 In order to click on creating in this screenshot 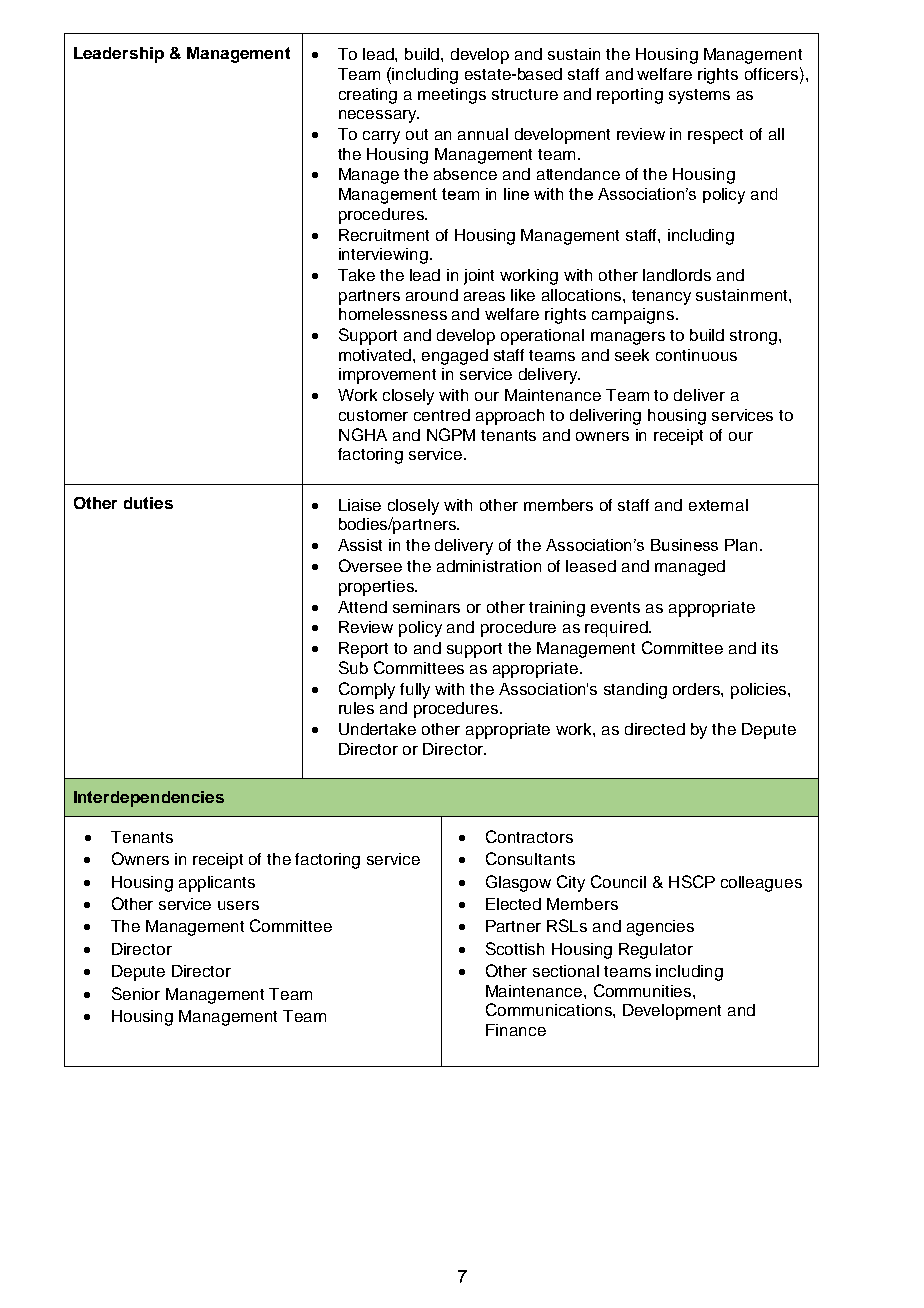, I will do `click(368, 96)`.
